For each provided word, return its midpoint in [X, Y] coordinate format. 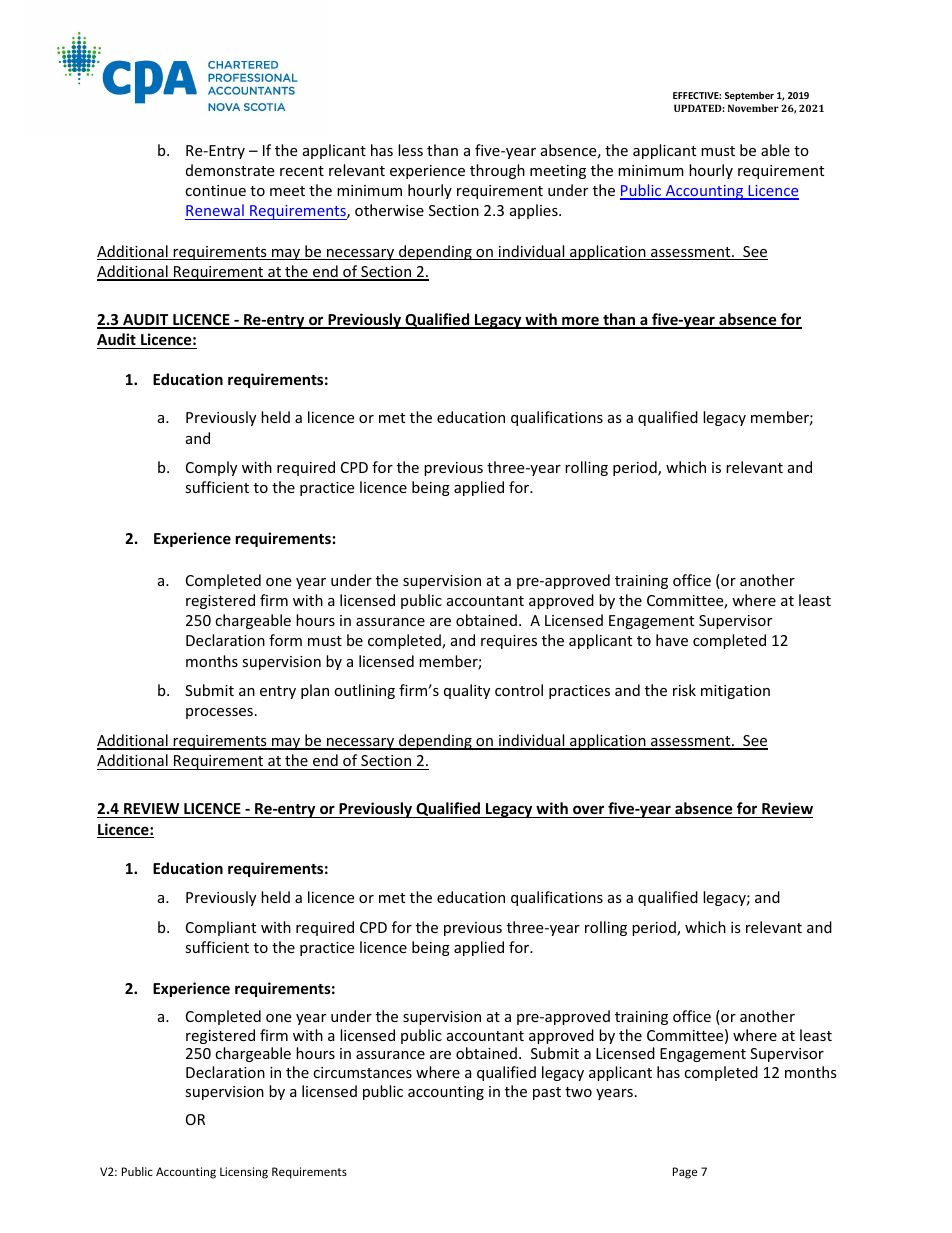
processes [219, 713]
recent [302, 171]
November [753, 108]
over [589, 811]
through [497, 171]
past [547, 1093]
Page [685, 1173]
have [672, 640]
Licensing [244, 1173]
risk [684, 690]
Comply [211, 468]
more [580, 322]
